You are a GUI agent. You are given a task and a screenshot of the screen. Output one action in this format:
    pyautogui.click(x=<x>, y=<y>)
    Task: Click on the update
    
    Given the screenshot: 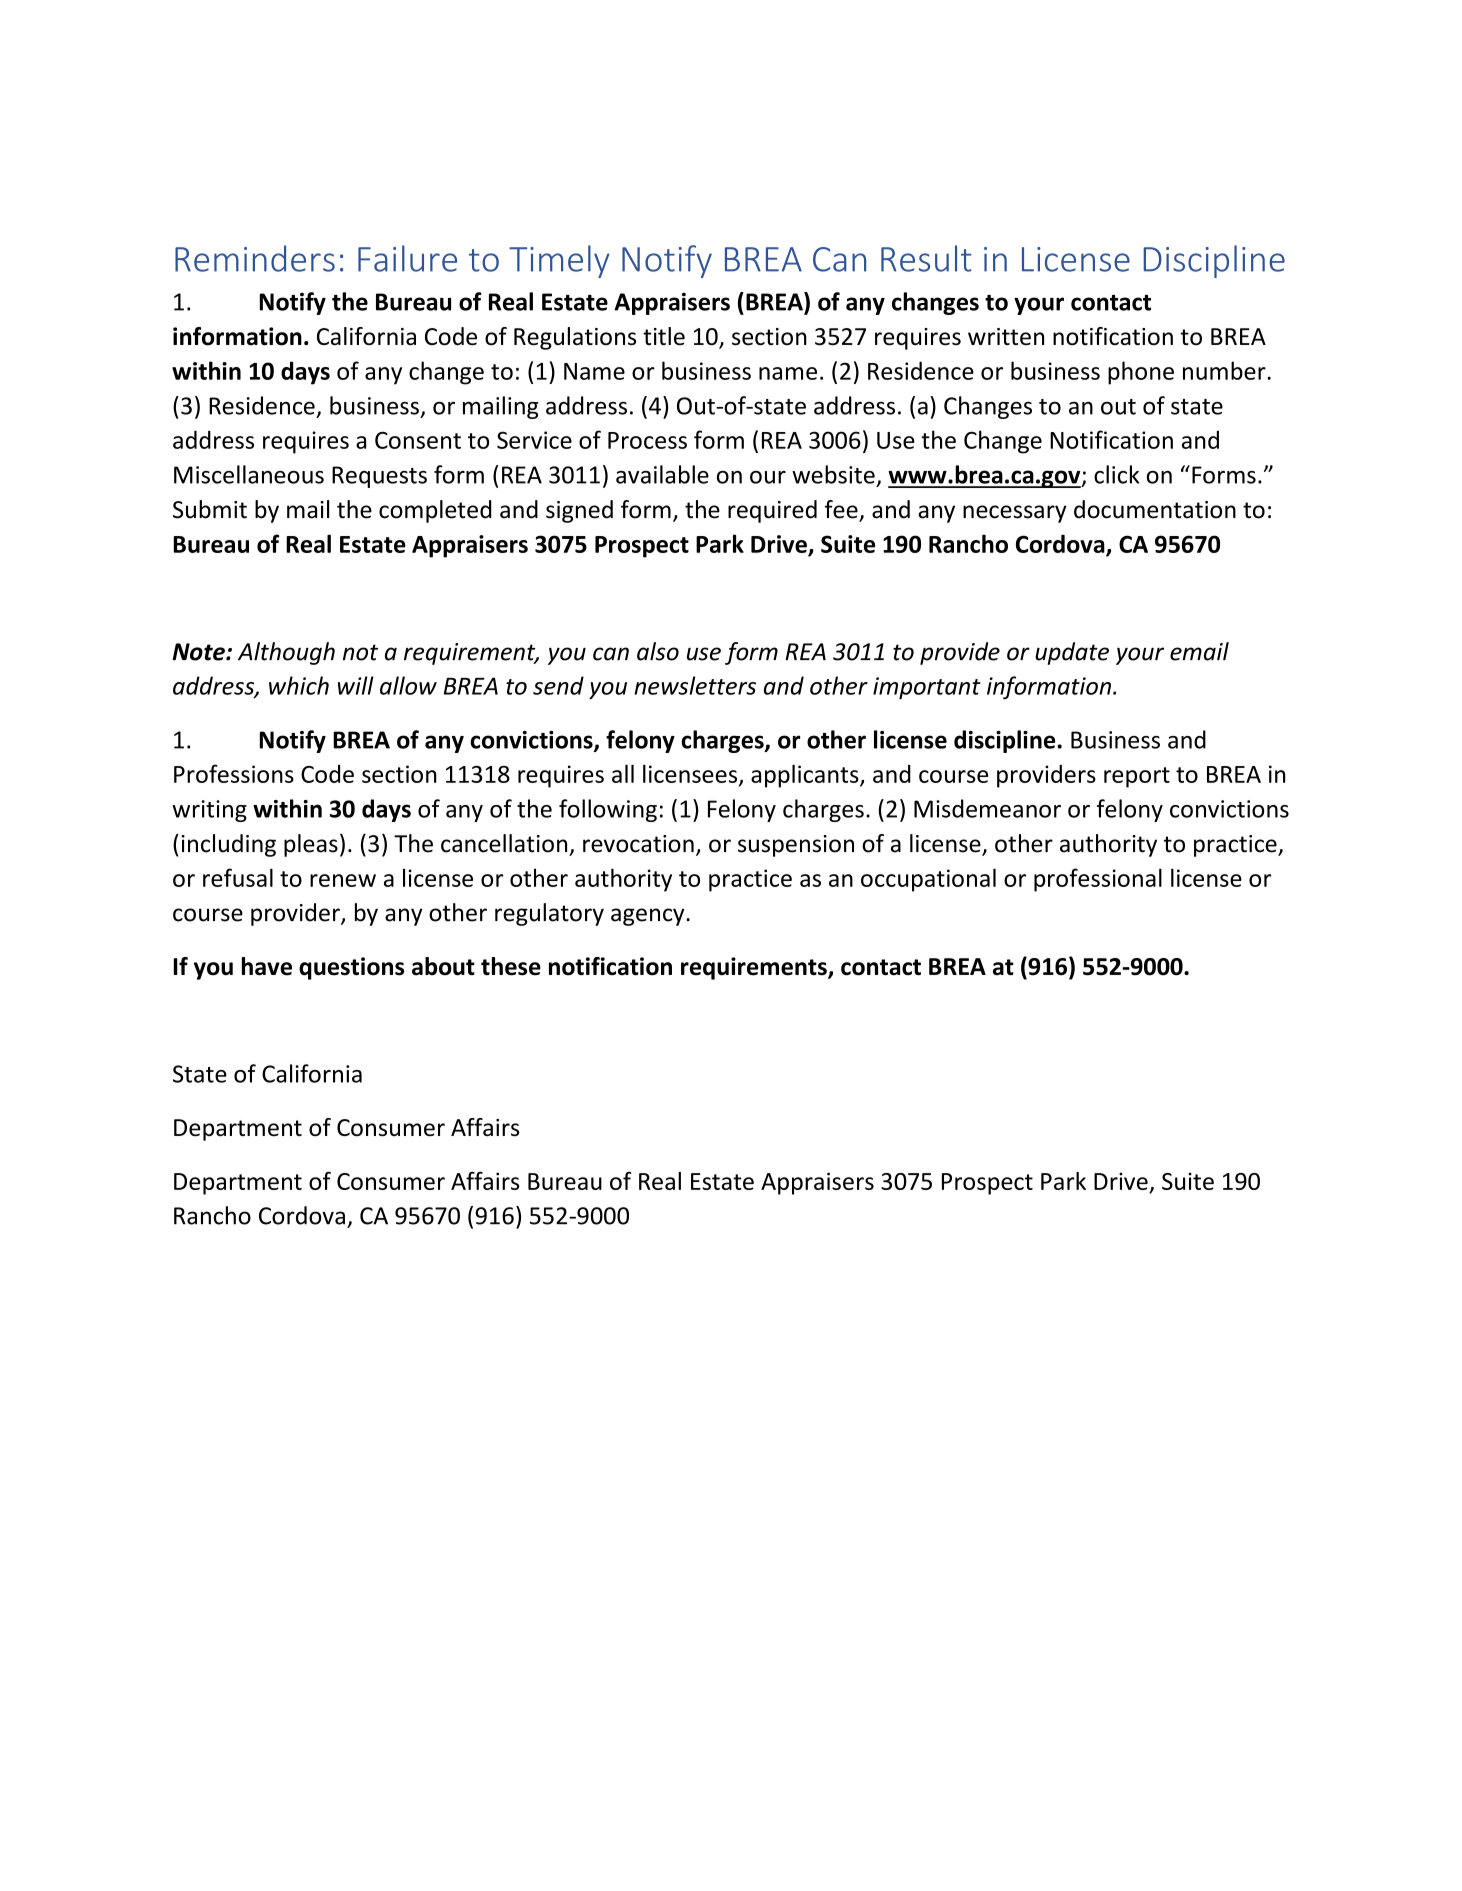 What is the action you would take?
    pyautogui.click(x=1072, y=653)
